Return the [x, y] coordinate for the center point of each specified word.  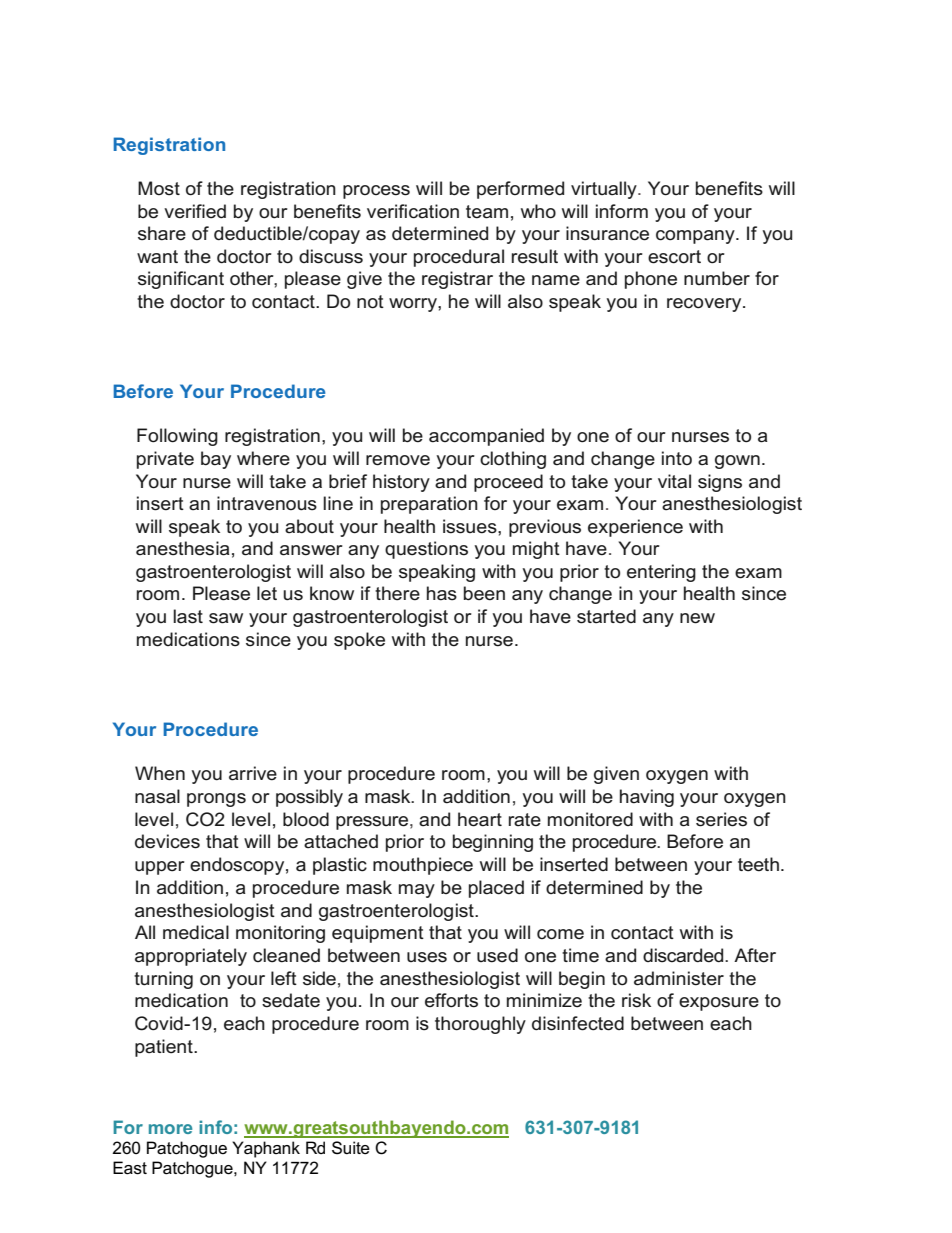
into [677, 458]
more [170, 1129]
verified [195, 211]
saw [226, 618]
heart [480, 819]
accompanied [486, 437]
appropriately [191, 957]
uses [427, 957]
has [442, 593]
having [647, 798]
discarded [684, 955]
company [696, 237]
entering [661, 573]
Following [177, 437]
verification [413, 211]
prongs [216, 800]
